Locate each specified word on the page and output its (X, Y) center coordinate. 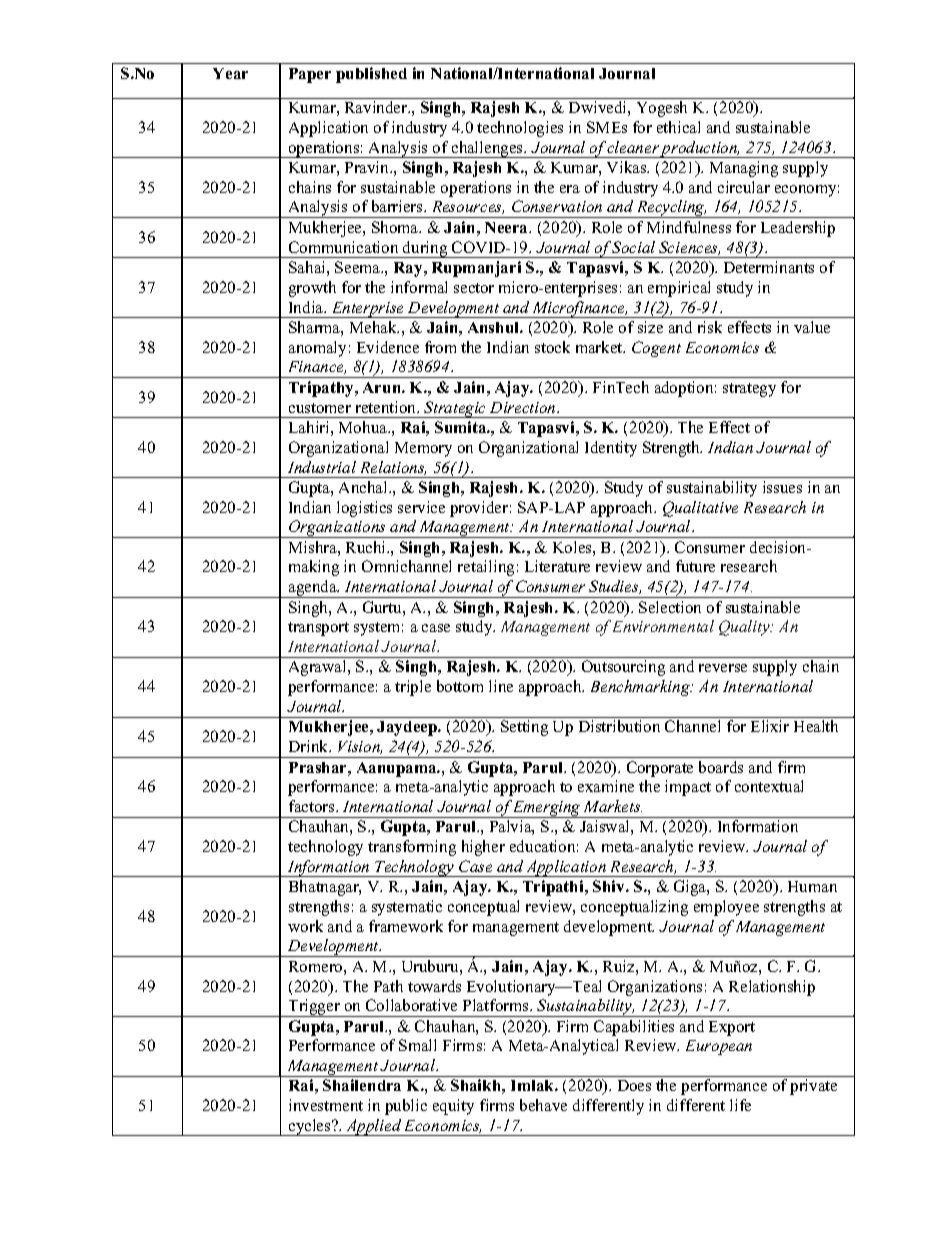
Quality (745, 628)
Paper (310, 75)
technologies (520, 129)
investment (326, 1105)
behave (543, 1105)
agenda (313, 589)
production (700, 149)
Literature (557, 566)
